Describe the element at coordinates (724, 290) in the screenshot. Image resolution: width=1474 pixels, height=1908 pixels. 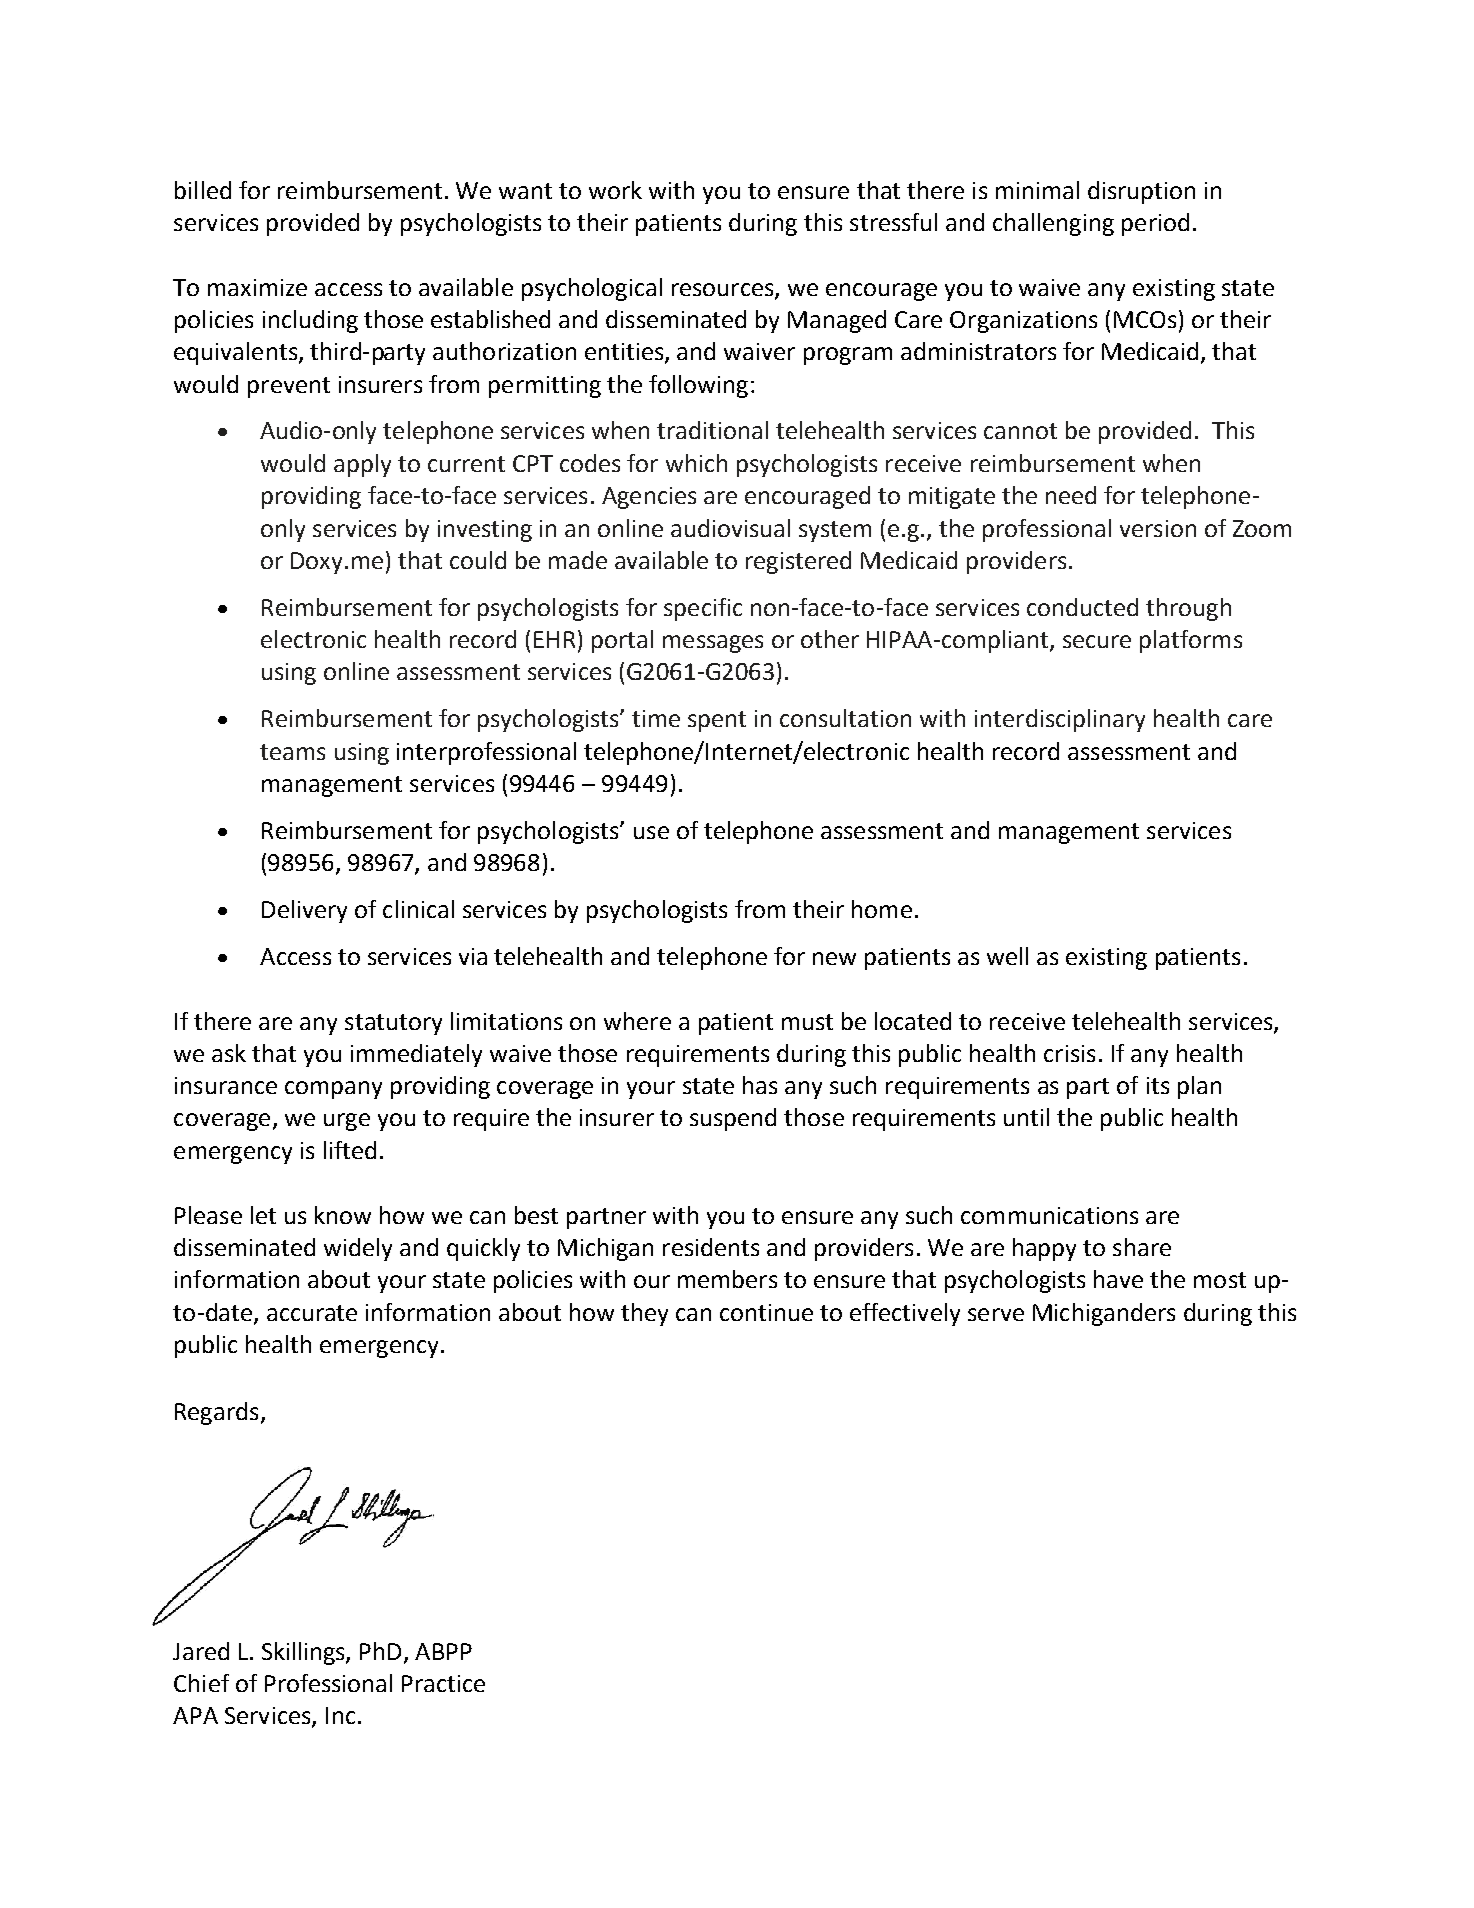
I see `resources` at that location.
